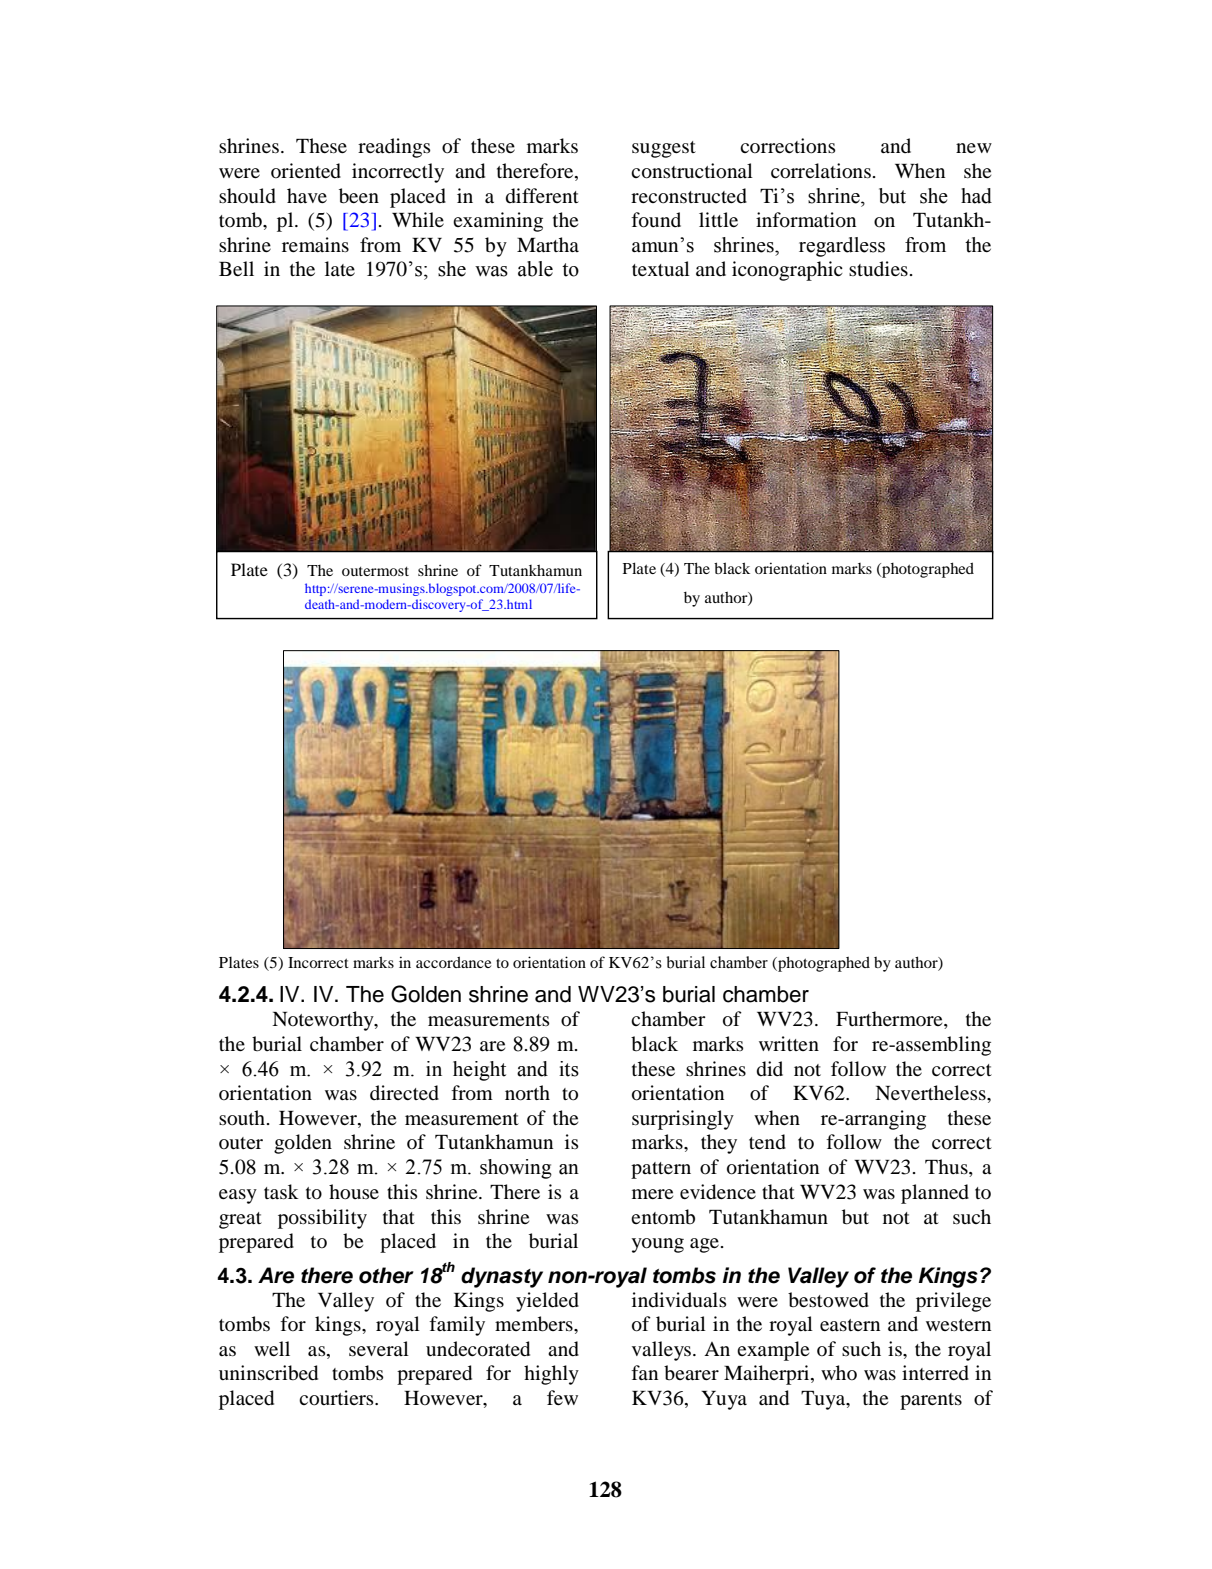 The width and height of the document is (1212, 1569). What do you see at coordinates (656, 220) in the document?
I see `found` at bounding box center [656, 220].
